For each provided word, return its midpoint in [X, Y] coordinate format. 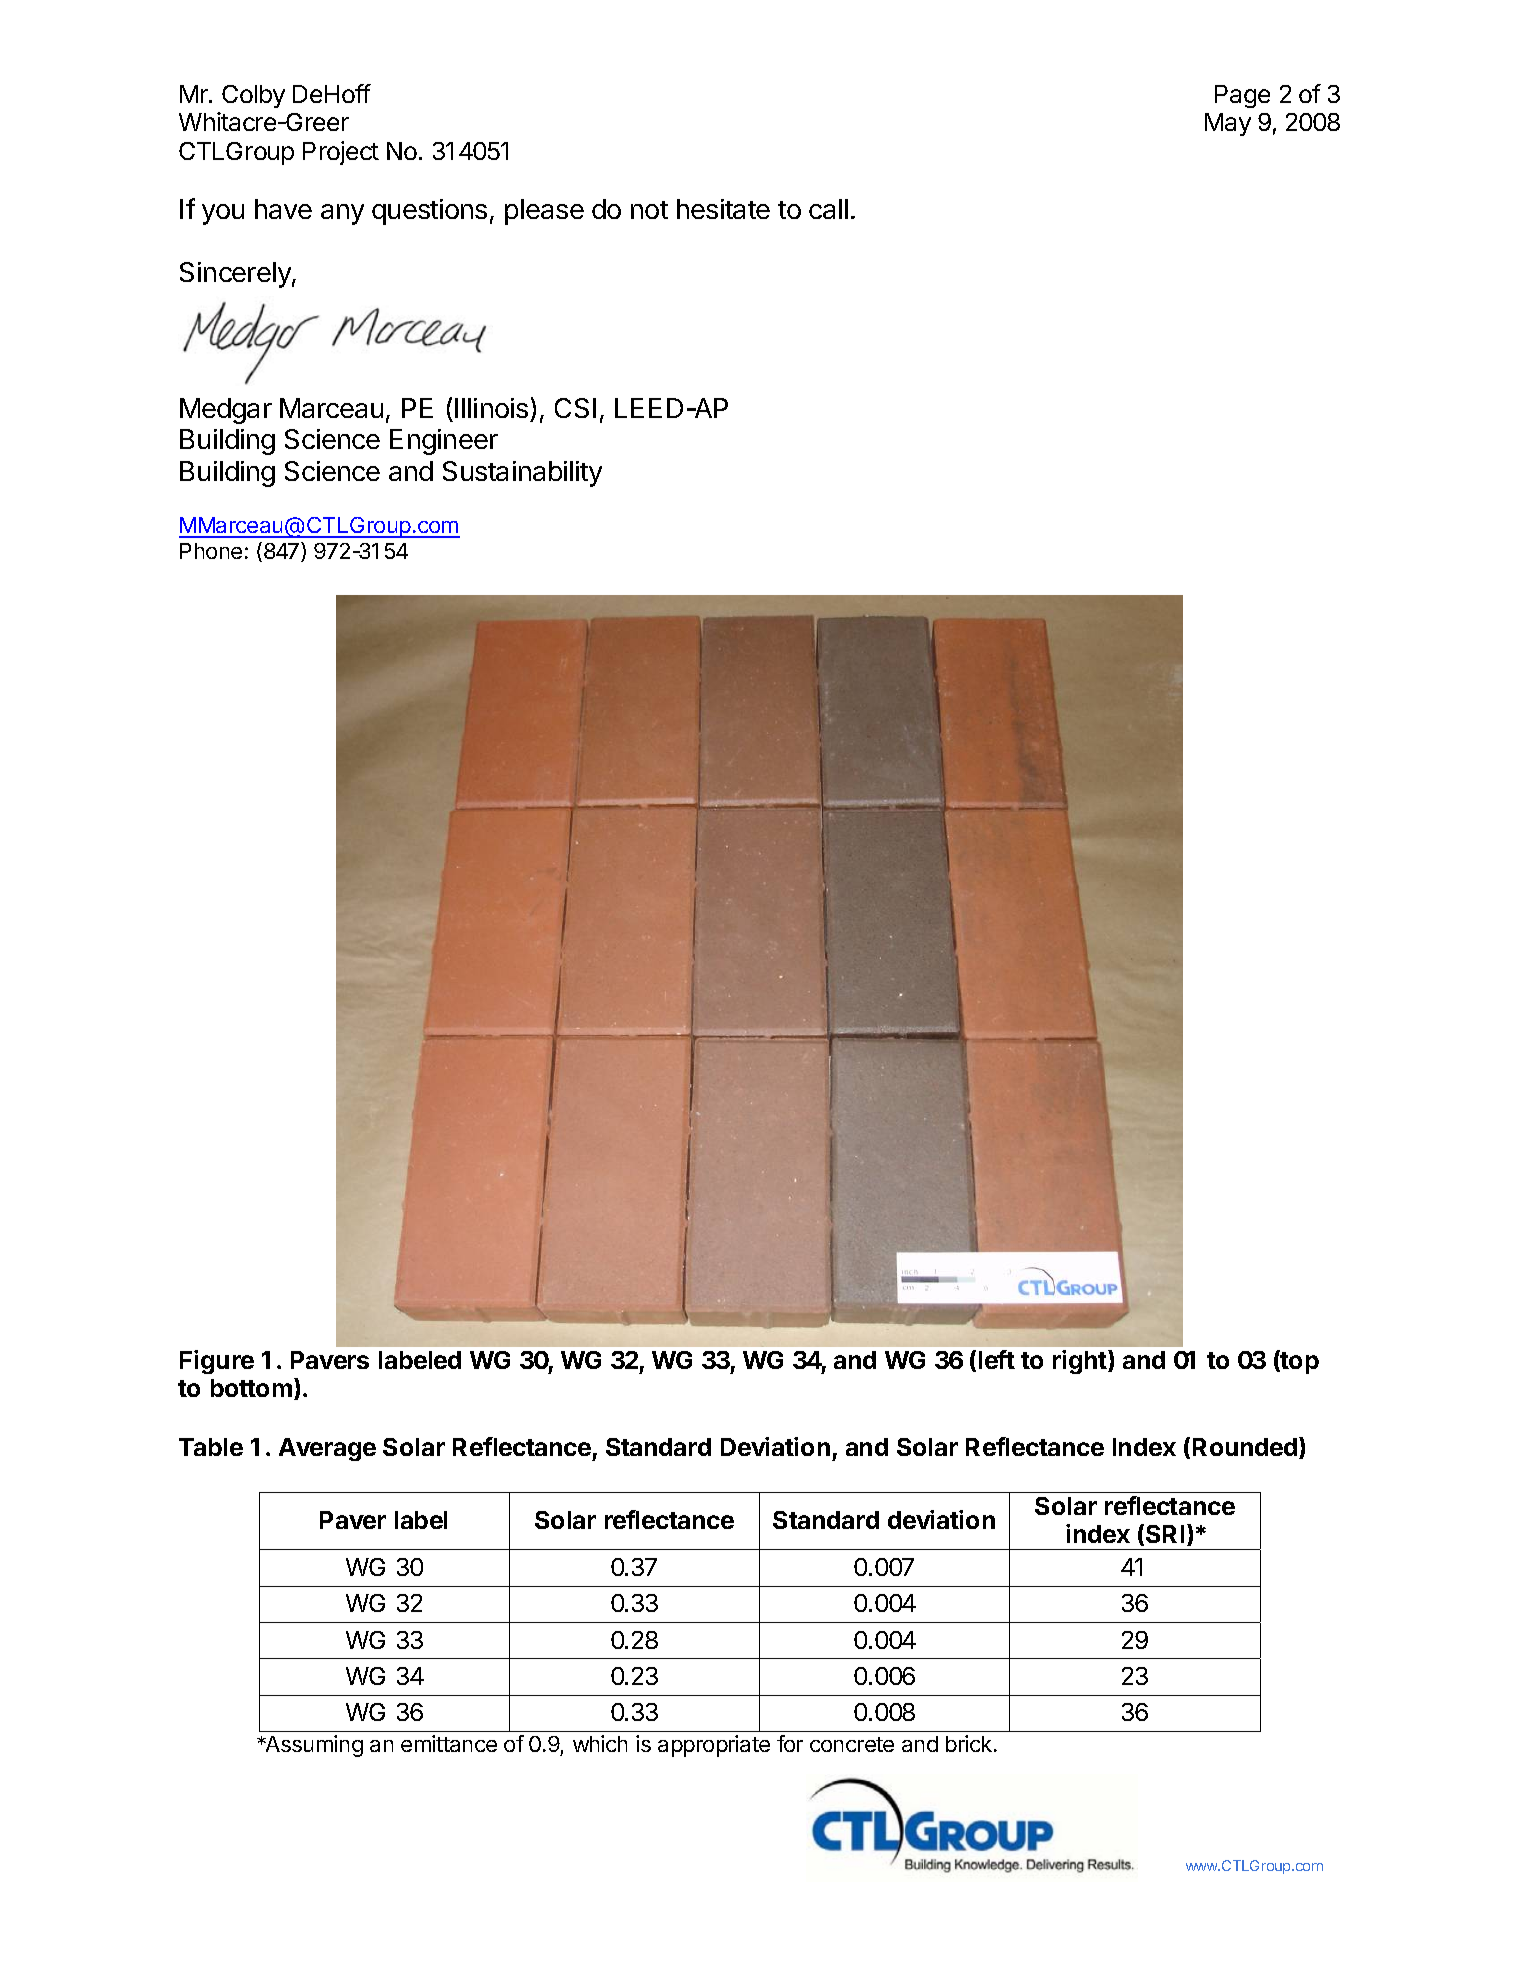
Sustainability [522, 474]
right [1081, 1362]
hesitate [723, 209]
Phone [211, 551]
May [1228, 124]
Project [341, 153]
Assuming [313, 1746]
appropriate [714, 1746]
